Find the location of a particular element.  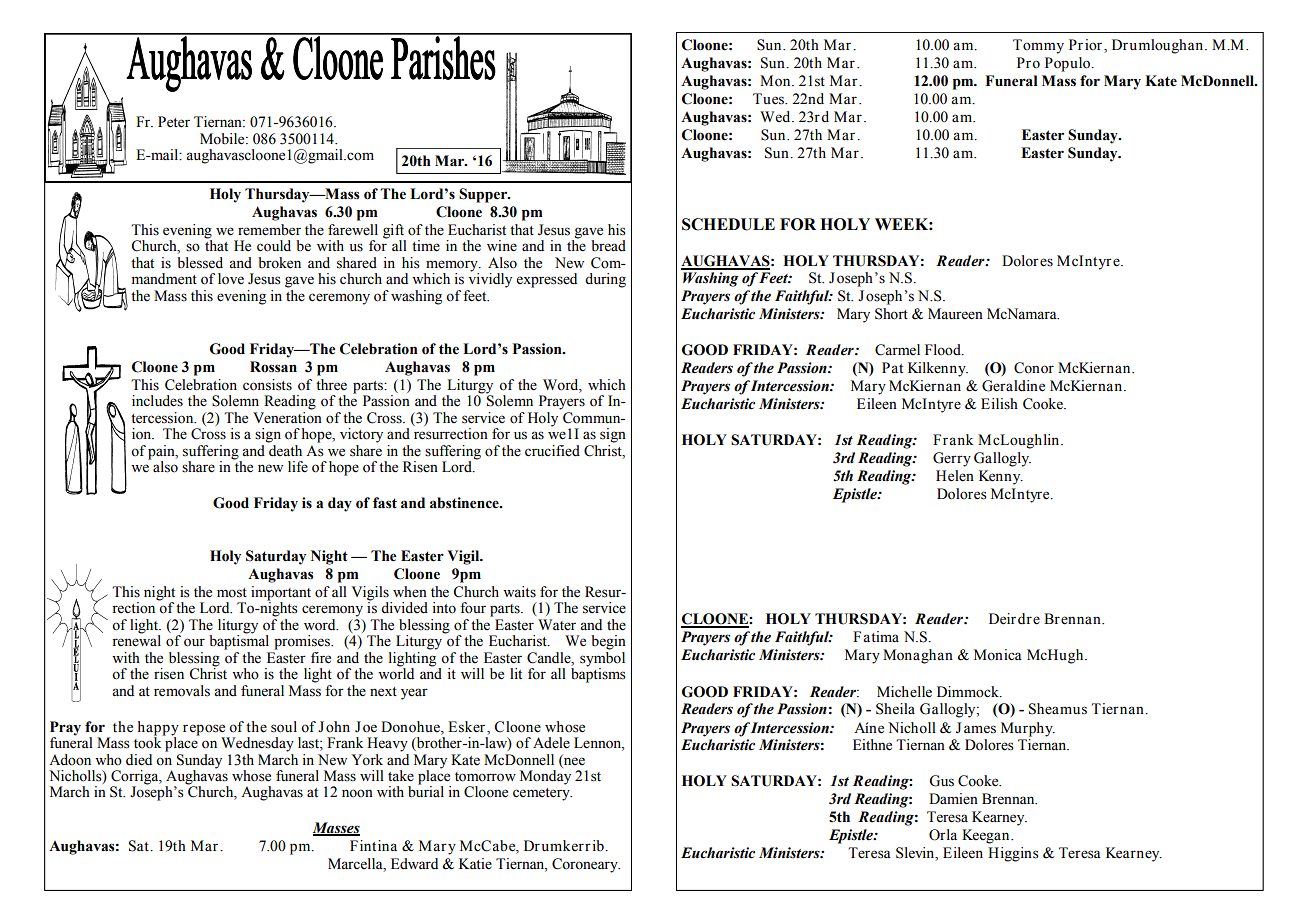

crucified is located at coordinates (552, 451).
